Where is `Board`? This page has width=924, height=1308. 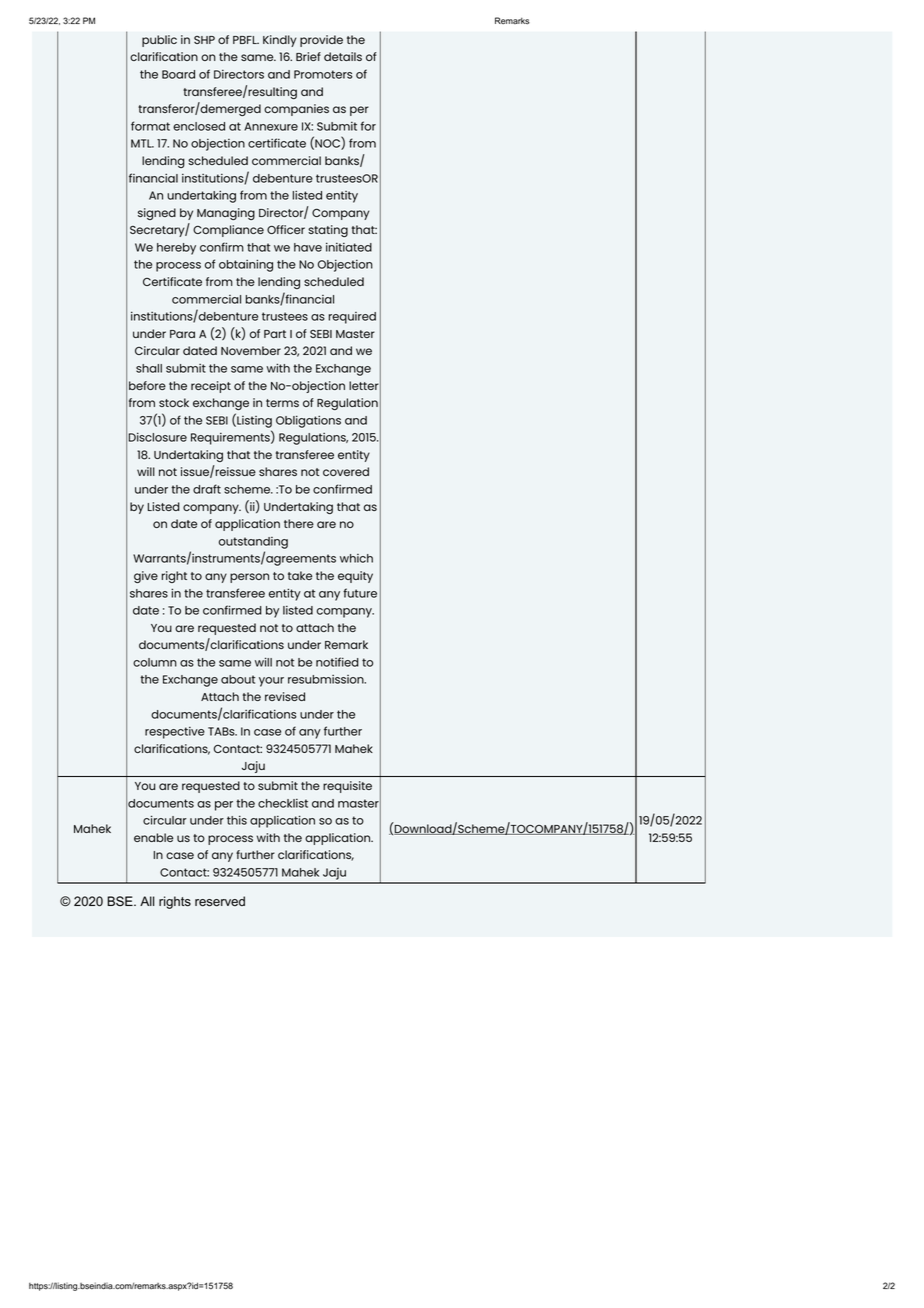 Board is located at coordinates (178, 74).
